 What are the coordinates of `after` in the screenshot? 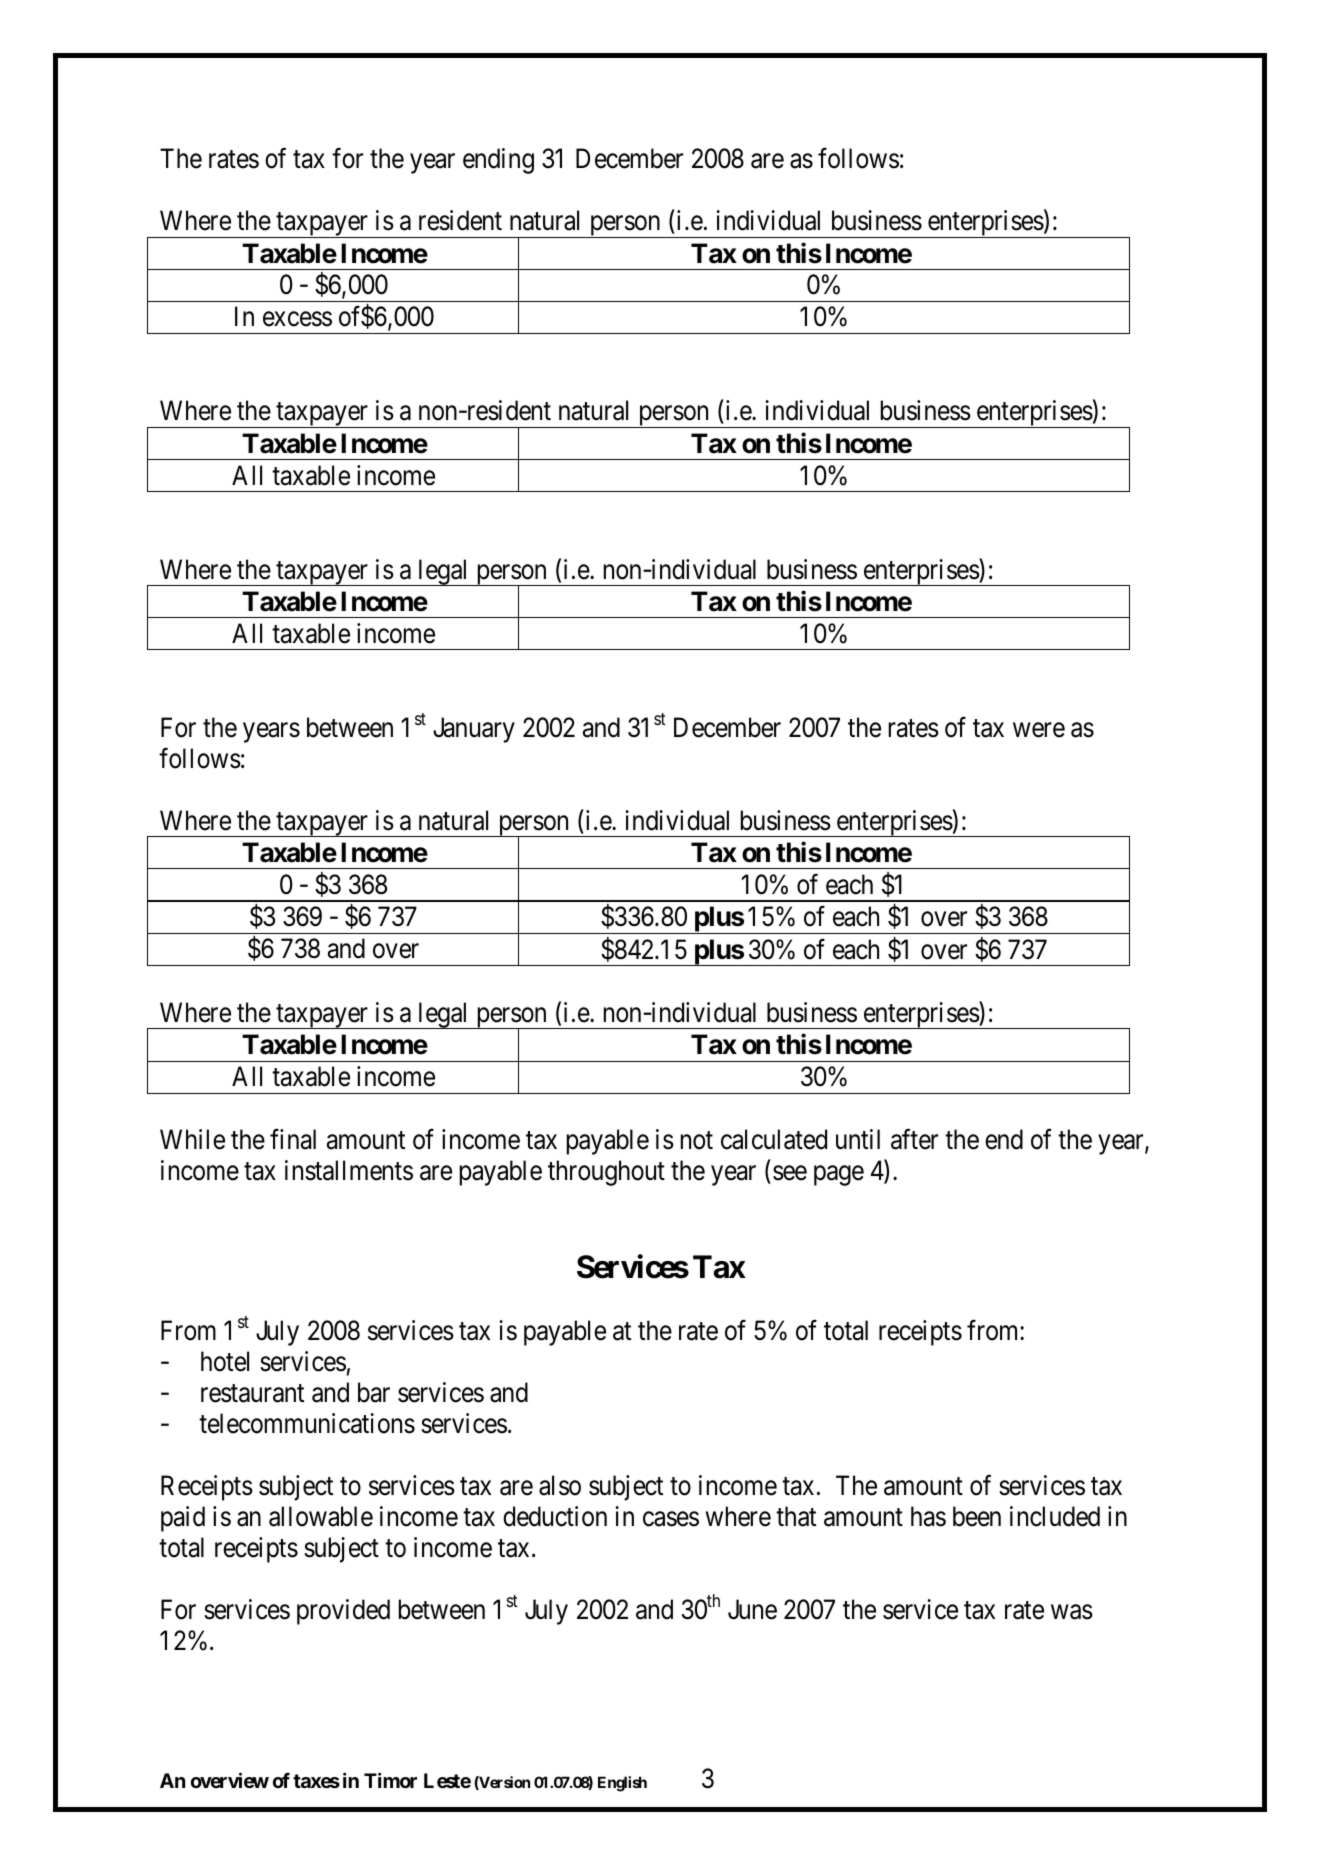 It's located at (914, 1139).
